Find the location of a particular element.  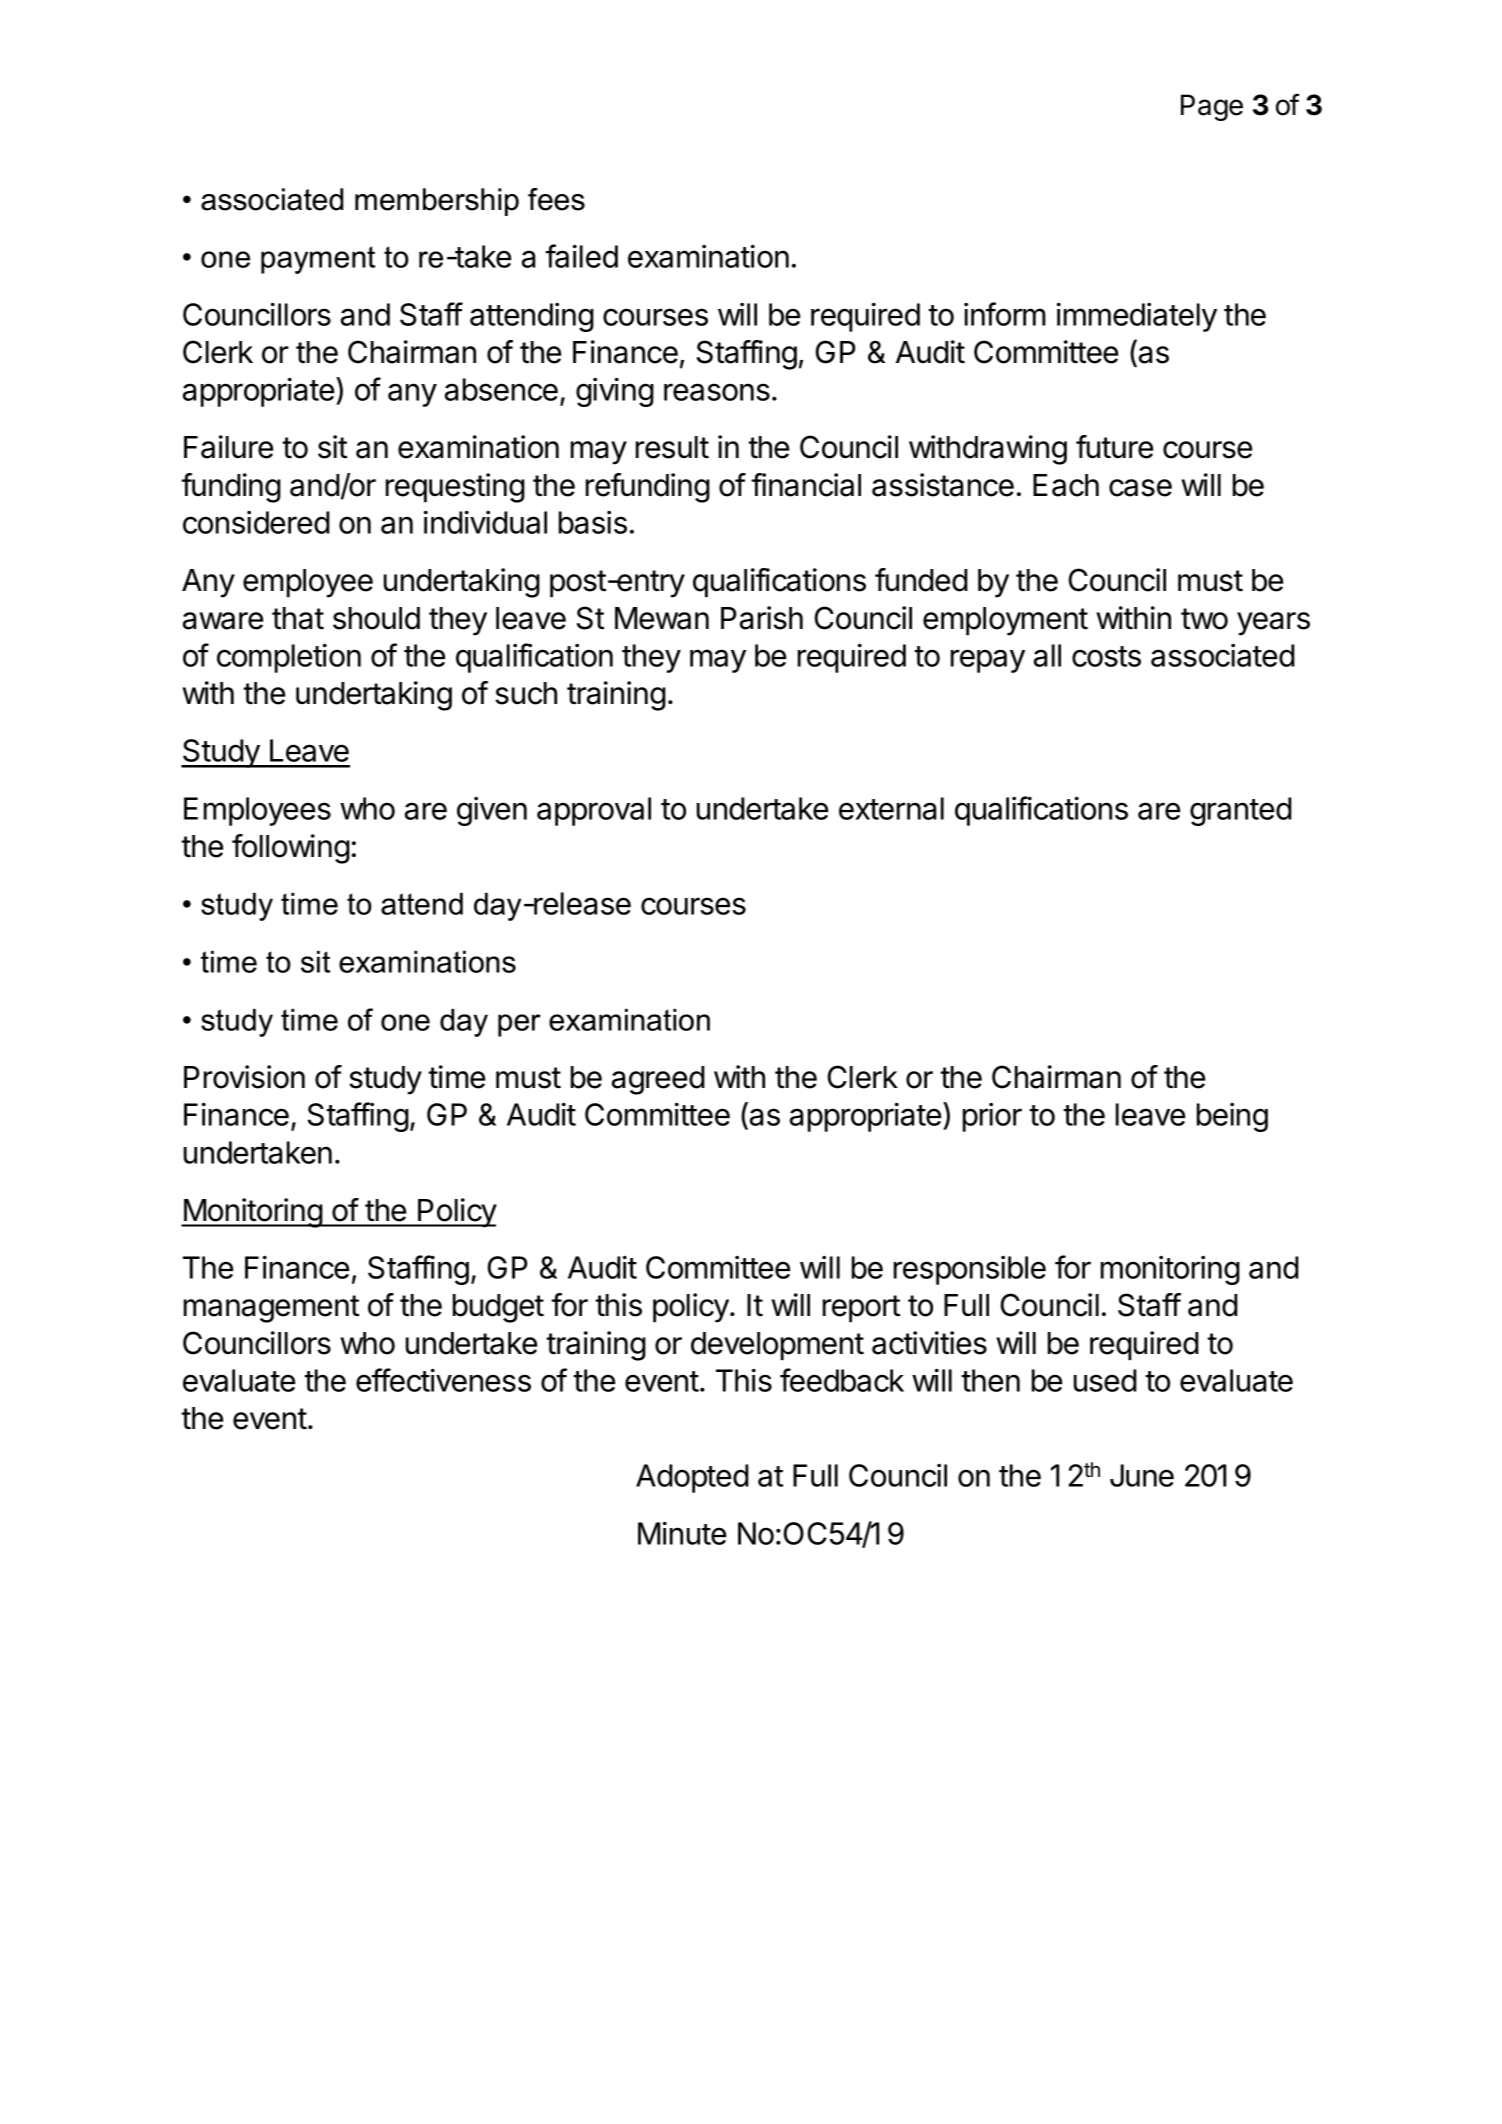

following is located at coordinates (291, 849).
